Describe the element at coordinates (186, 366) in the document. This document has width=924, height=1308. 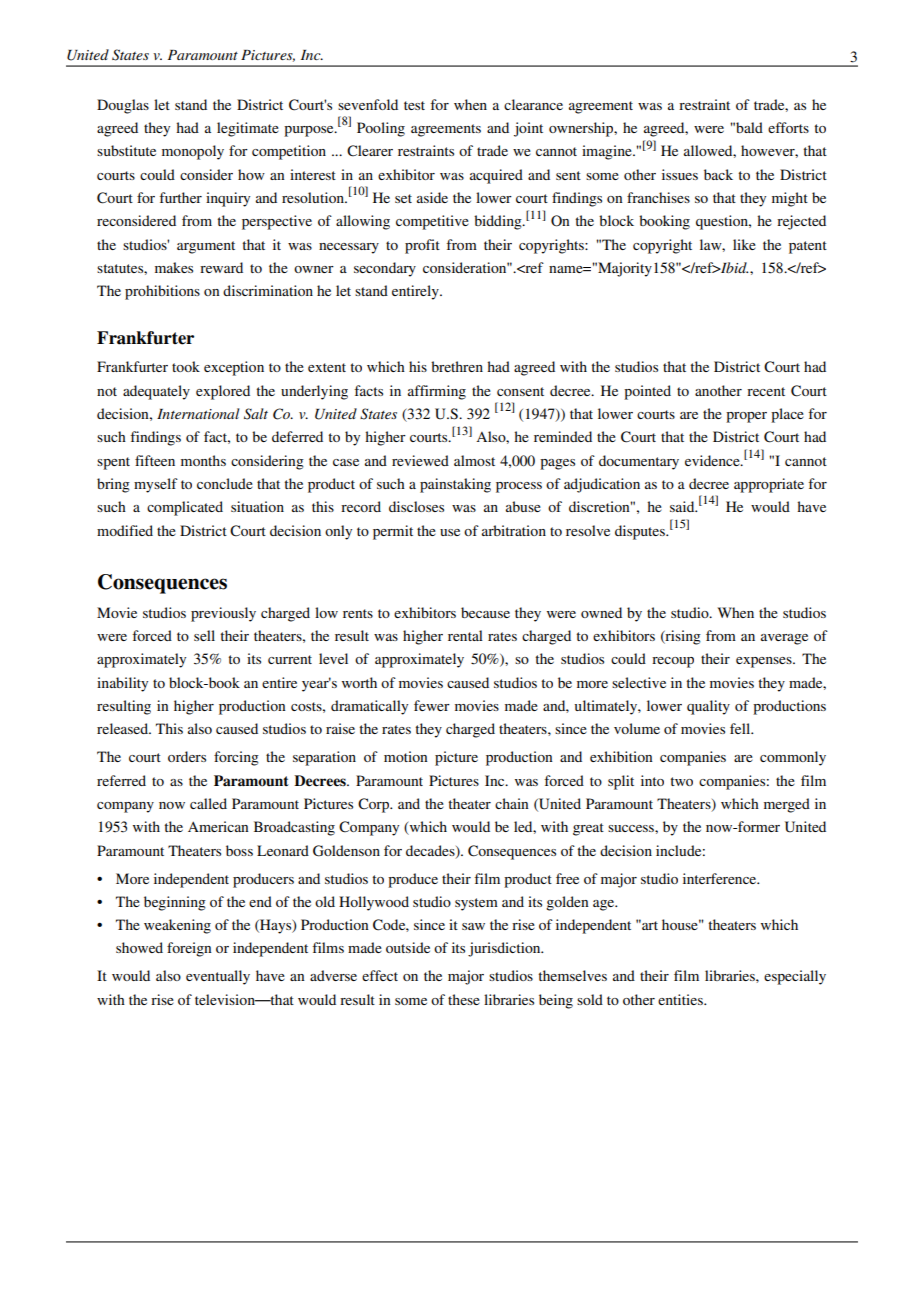
I see `took` at that location.
